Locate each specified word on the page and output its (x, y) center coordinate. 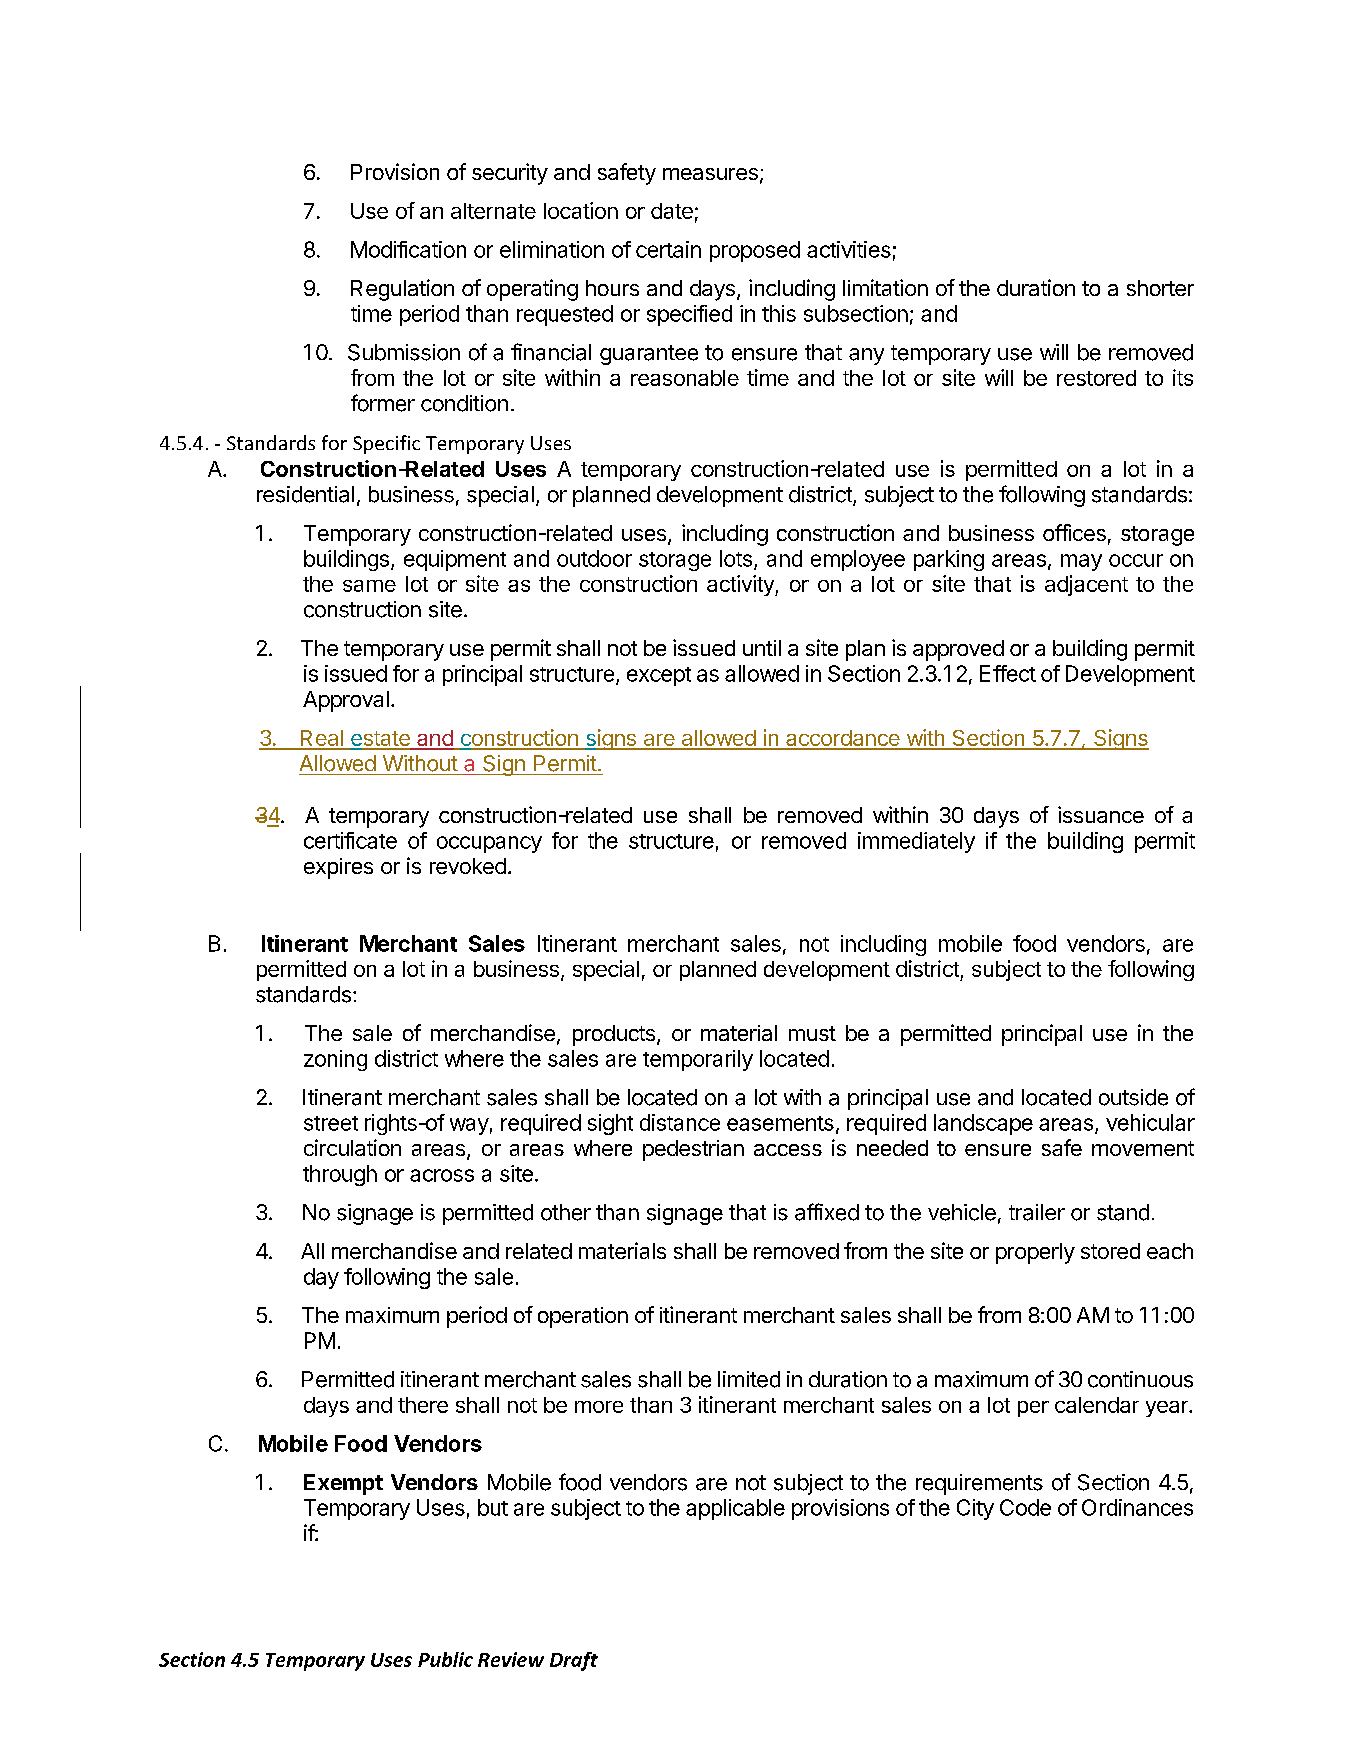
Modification (408, 249)
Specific (386, 444)
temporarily (698, 1060)
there (423, 1405)
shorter (1160, 288)
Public (445, 1659)
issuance (1101, 814)
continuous (1140, 1379)
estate (380, 740)
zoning (335, 1060)
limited (749, 1379)
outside (1133, 1097)
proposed (755, 251)
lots (736, 558)
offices (1074, 532)
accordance (842, 739)
